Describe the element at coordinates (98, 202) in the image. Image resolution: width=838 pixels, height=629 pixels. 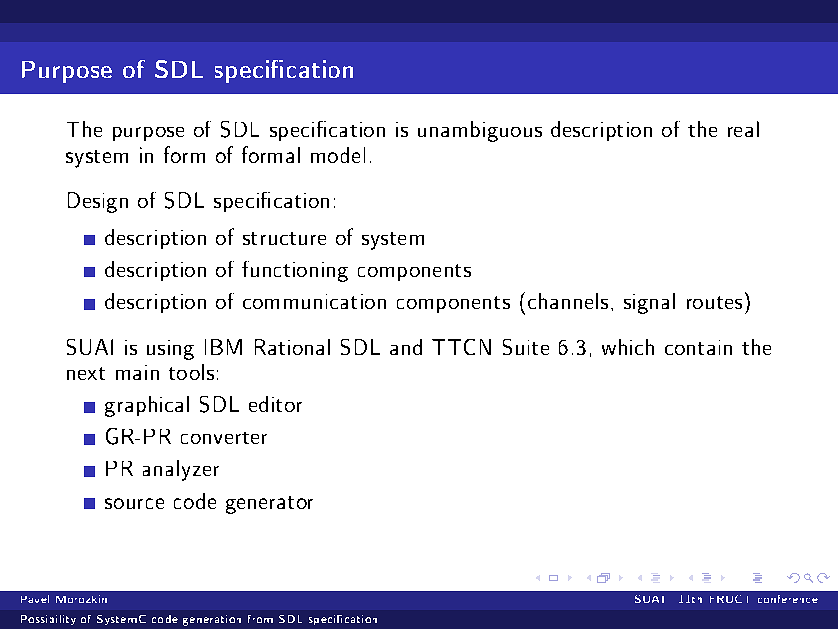
I see `Design` at that location.
